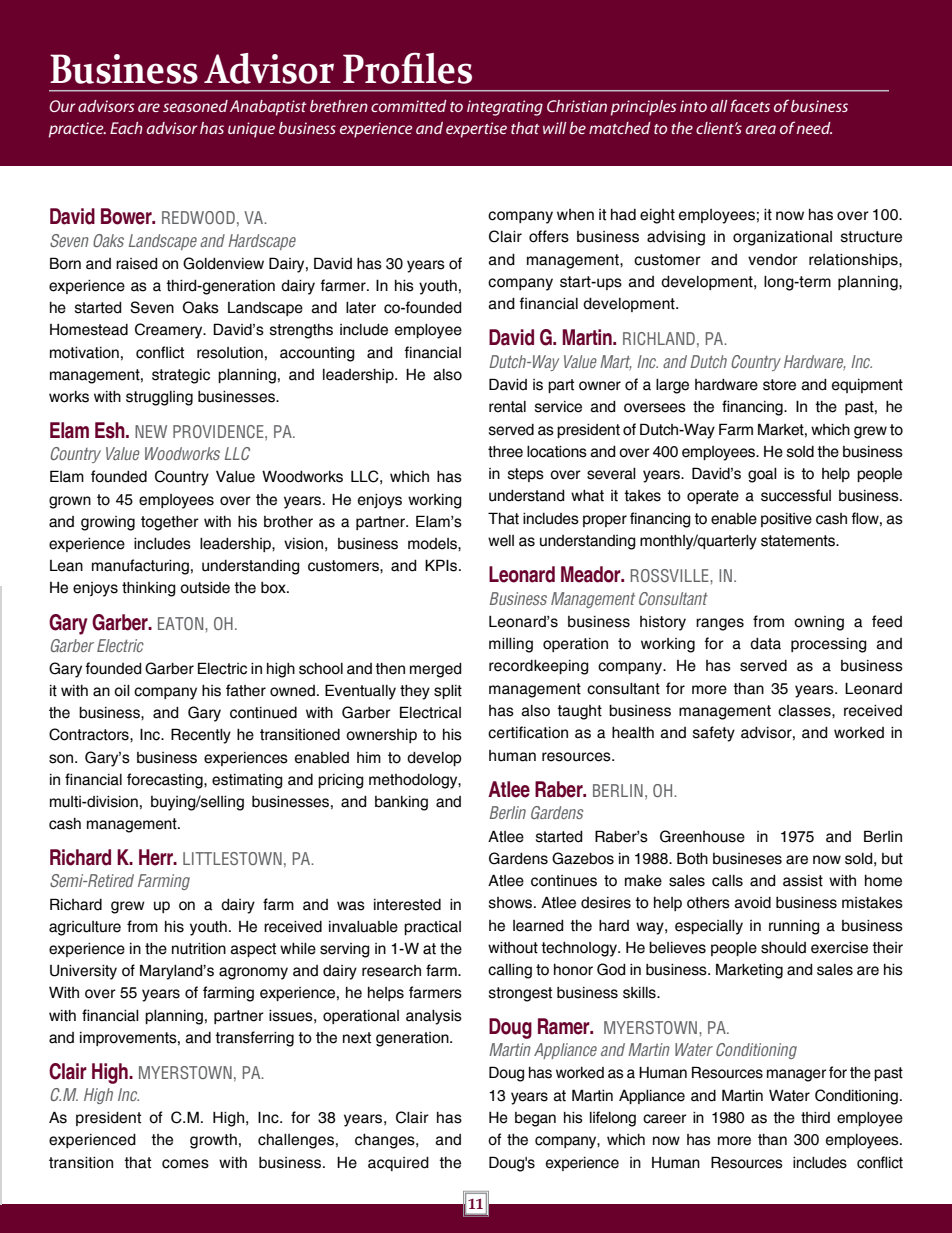  What do you see at coordinates (750, 105) in the page?
I see `facets` at bounding box center [750, 105].
